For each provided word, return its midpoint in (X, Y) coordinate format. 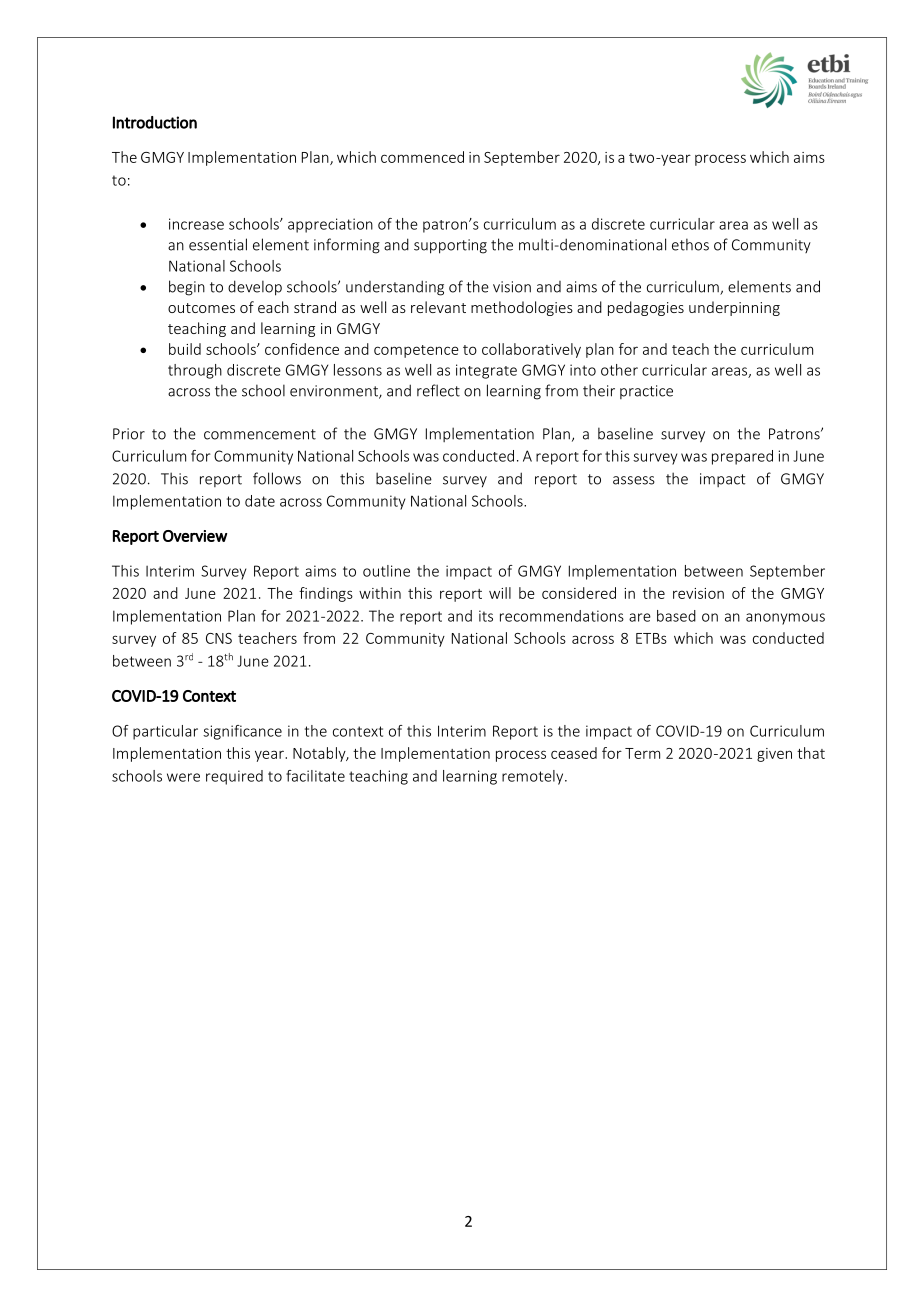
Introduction (155, 122)
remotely (534, 777)
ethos (690, 244)
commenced (422, 157)
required (234, 777)
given (774, 755)
